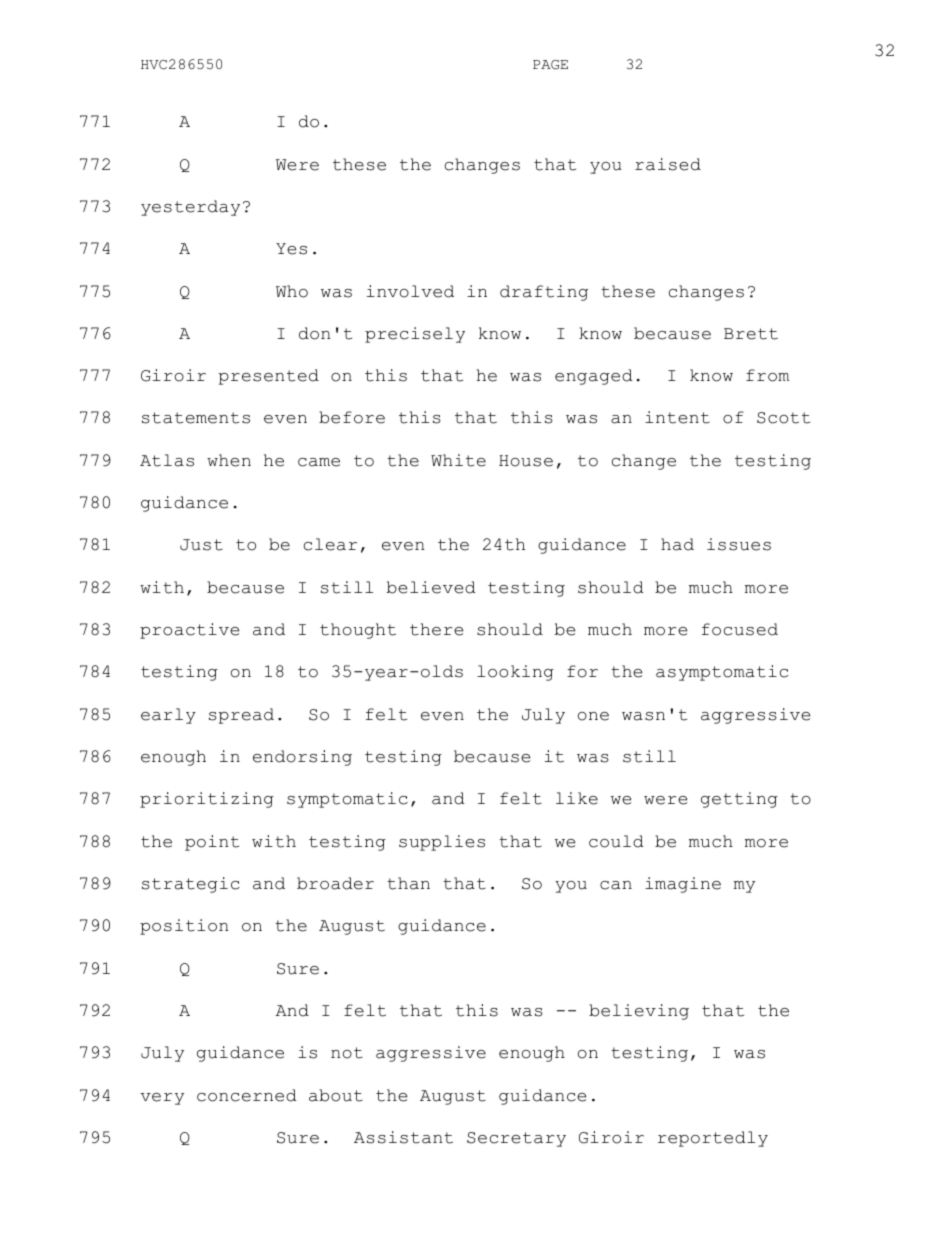 This page has height=1233, width=952. What do you see at coordinates (713, 1139) in the page?
I see `reportedly` at bounding box center [713, 1139].
